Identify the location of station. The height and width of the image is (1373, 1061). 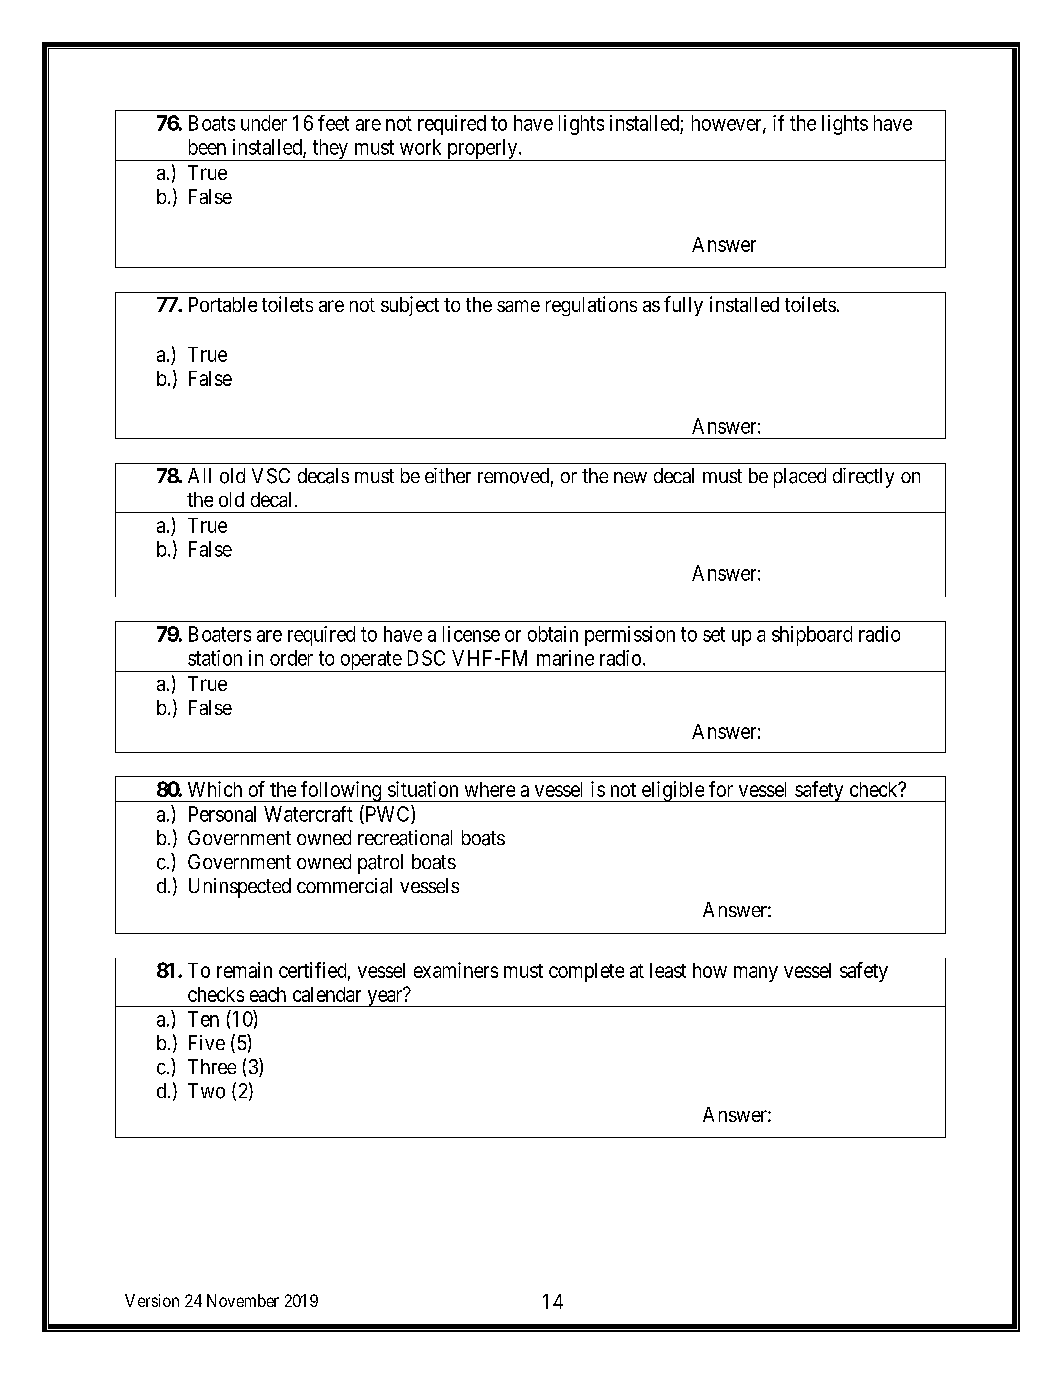
(215, 658).
